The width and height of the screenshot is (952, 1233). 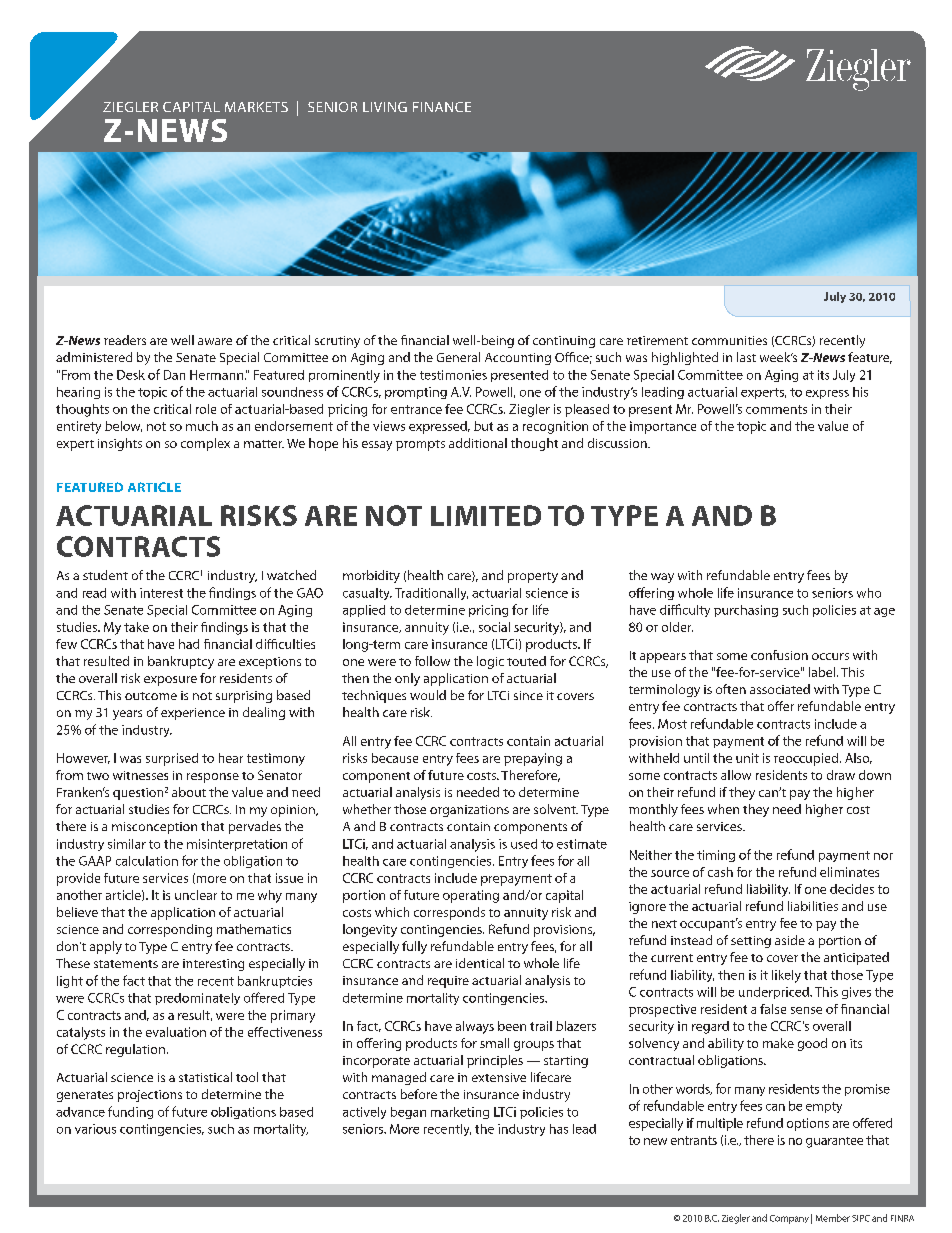 What do you see at coordinates (524, 844) in the screenshot?
I see `used` at bounding box center [524, 844].
